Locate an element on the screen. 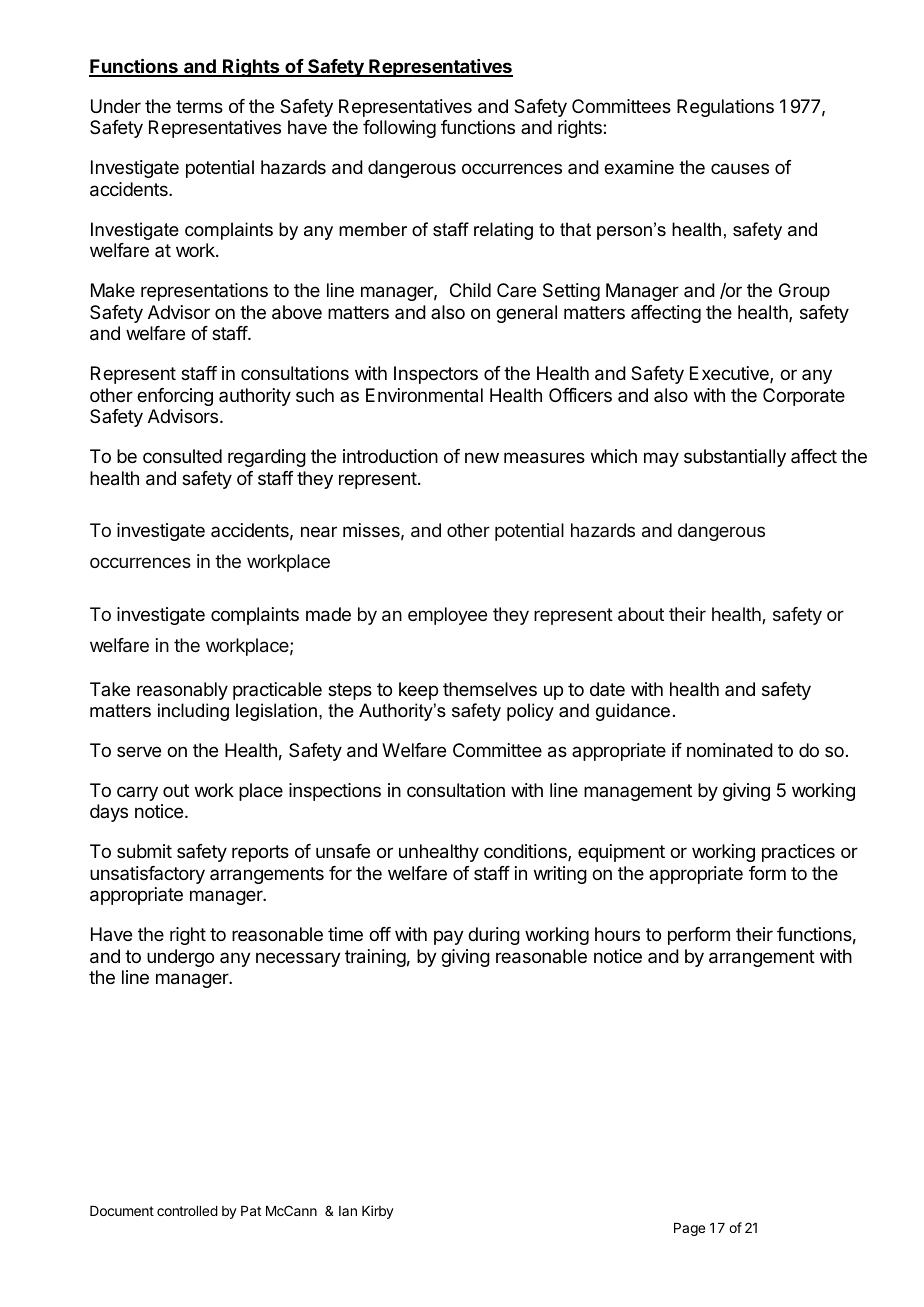 Image resolution: width=924 pixels, height=1307 pixels. reasonably is located at coordinates (182, 691).
